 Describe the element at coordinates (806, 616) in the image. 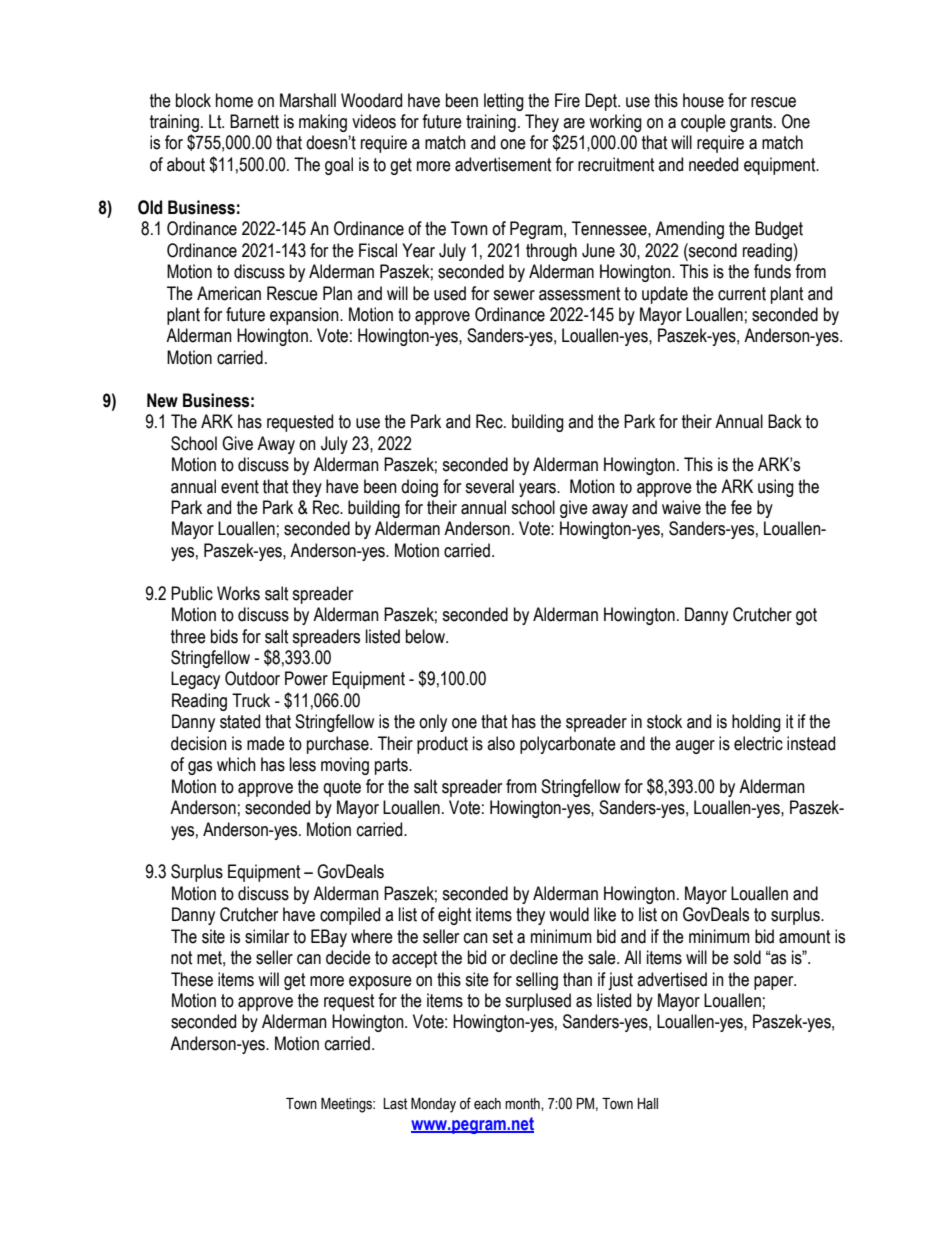

I see `got` at that location.
